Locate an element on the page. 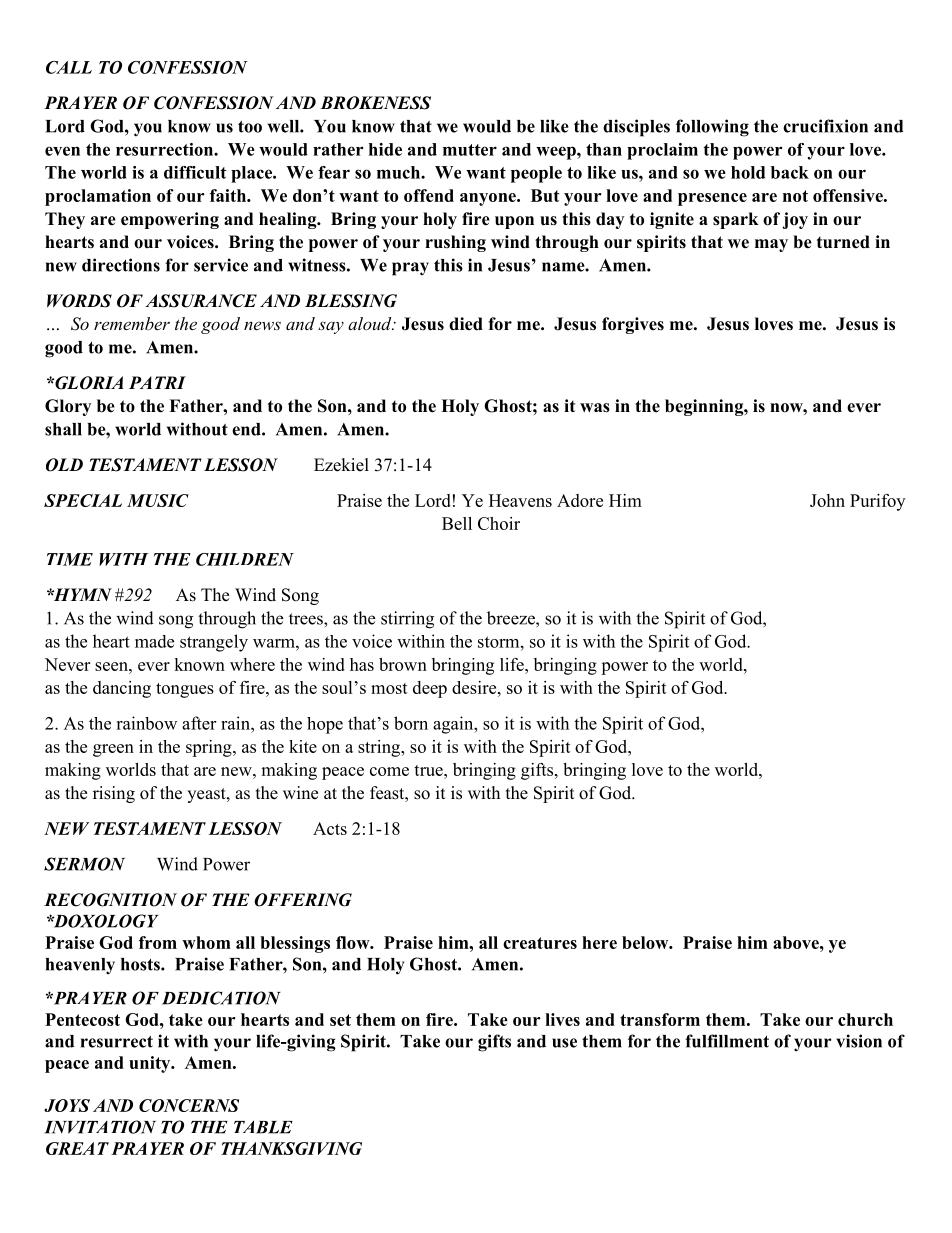 This image has height=1233, width=952. stirring is located at coordinates (407, 620).
